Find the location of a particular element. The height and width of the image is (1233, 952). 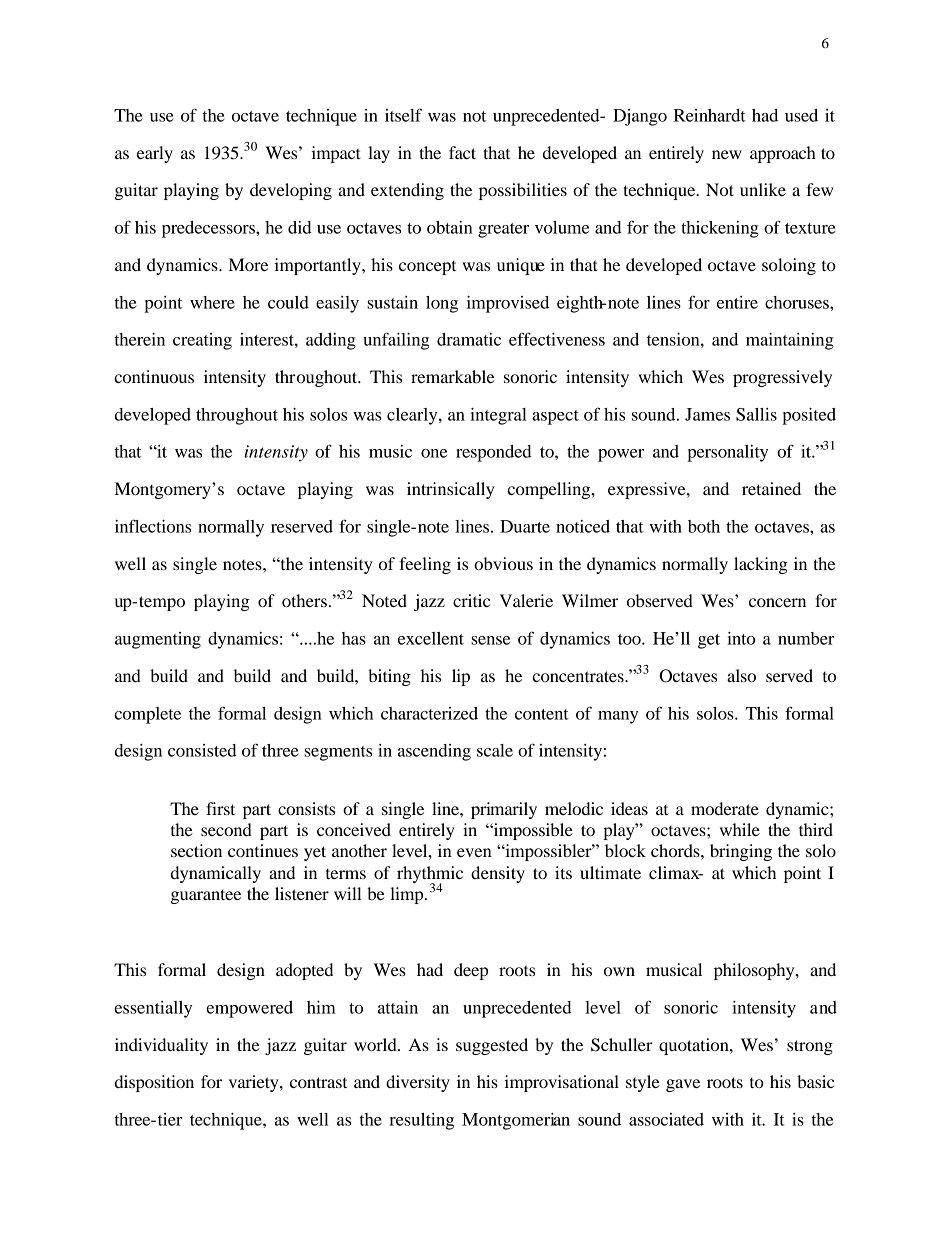

new is located at coordinates (727, 154).
